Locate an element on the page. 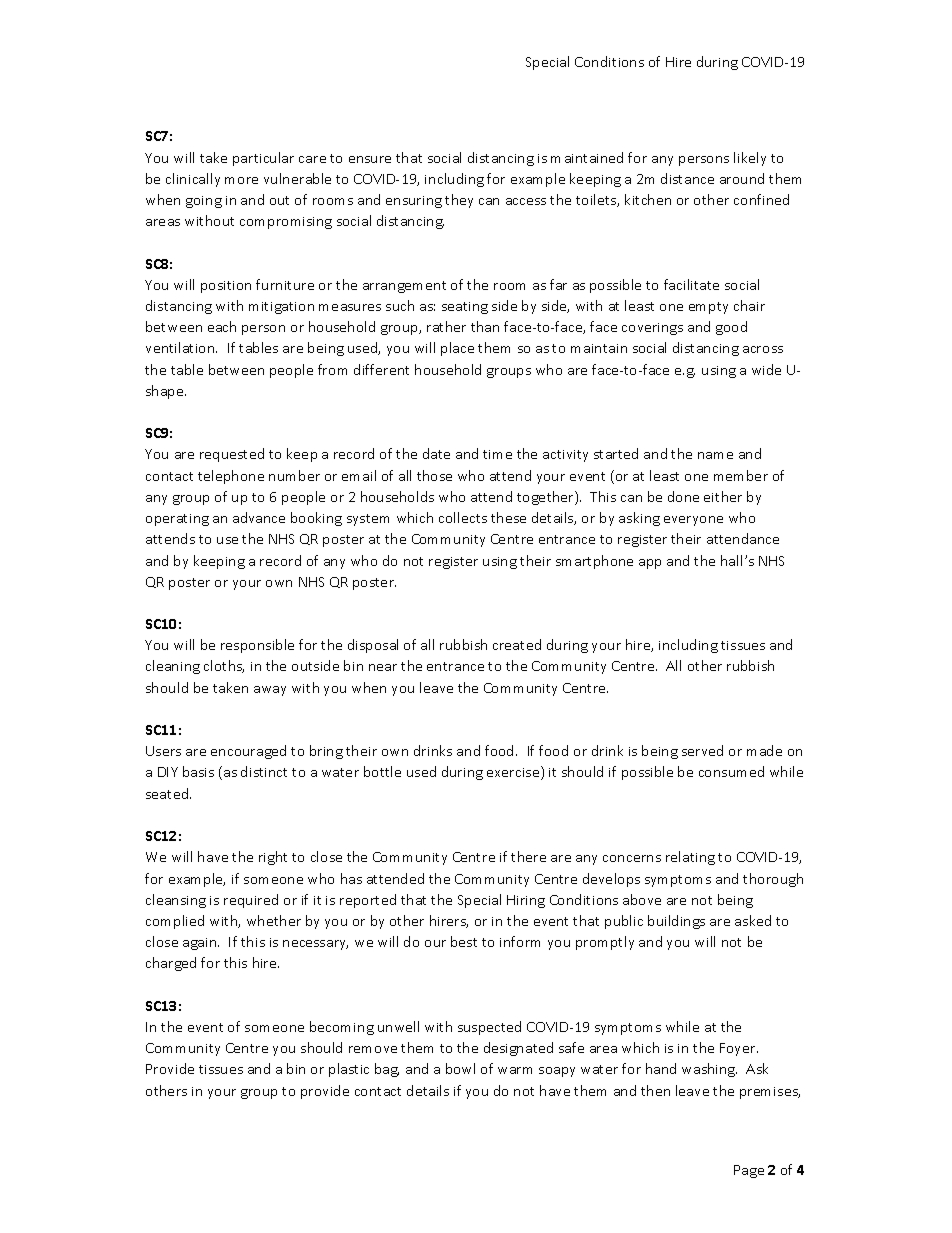 This document has height=1233, width=952. best is located at coordinates (464, 941).
